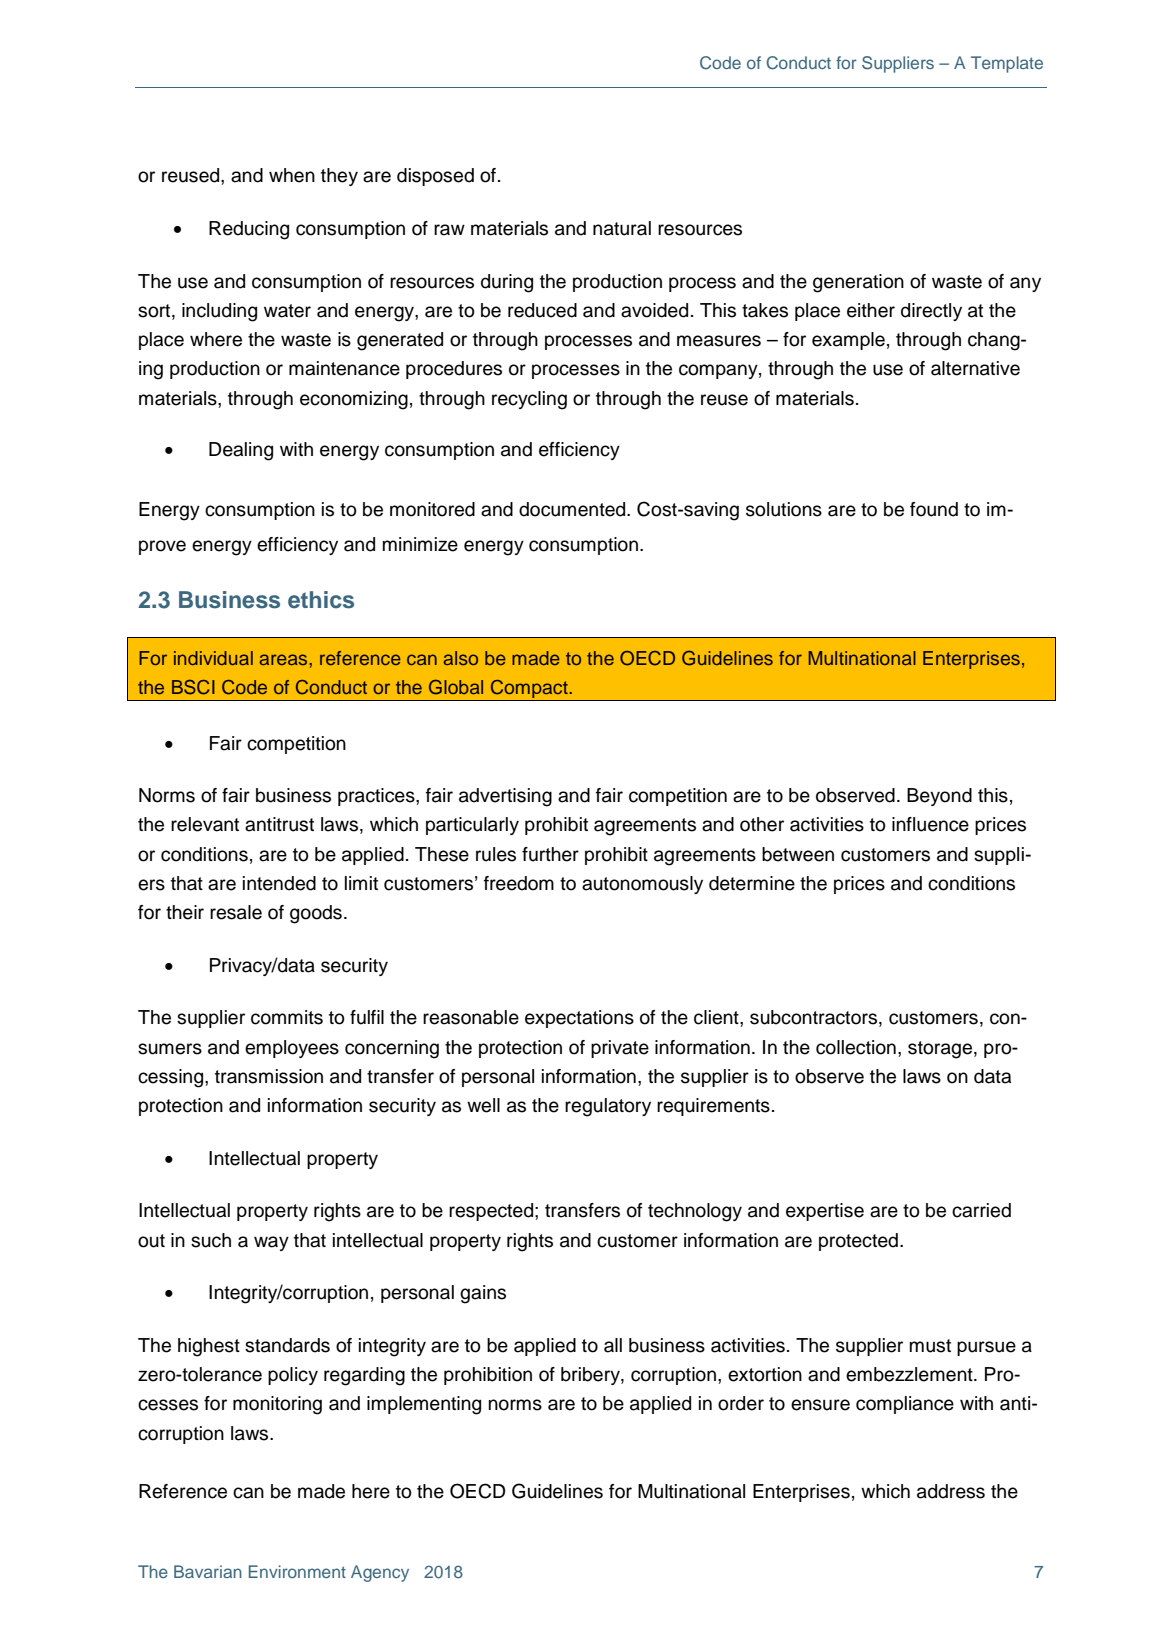 The height and width of the screenshot is (1641, 1160). Describe the element at coordinates (1007, 64) in the screenshot. I see `Template` at that location.
